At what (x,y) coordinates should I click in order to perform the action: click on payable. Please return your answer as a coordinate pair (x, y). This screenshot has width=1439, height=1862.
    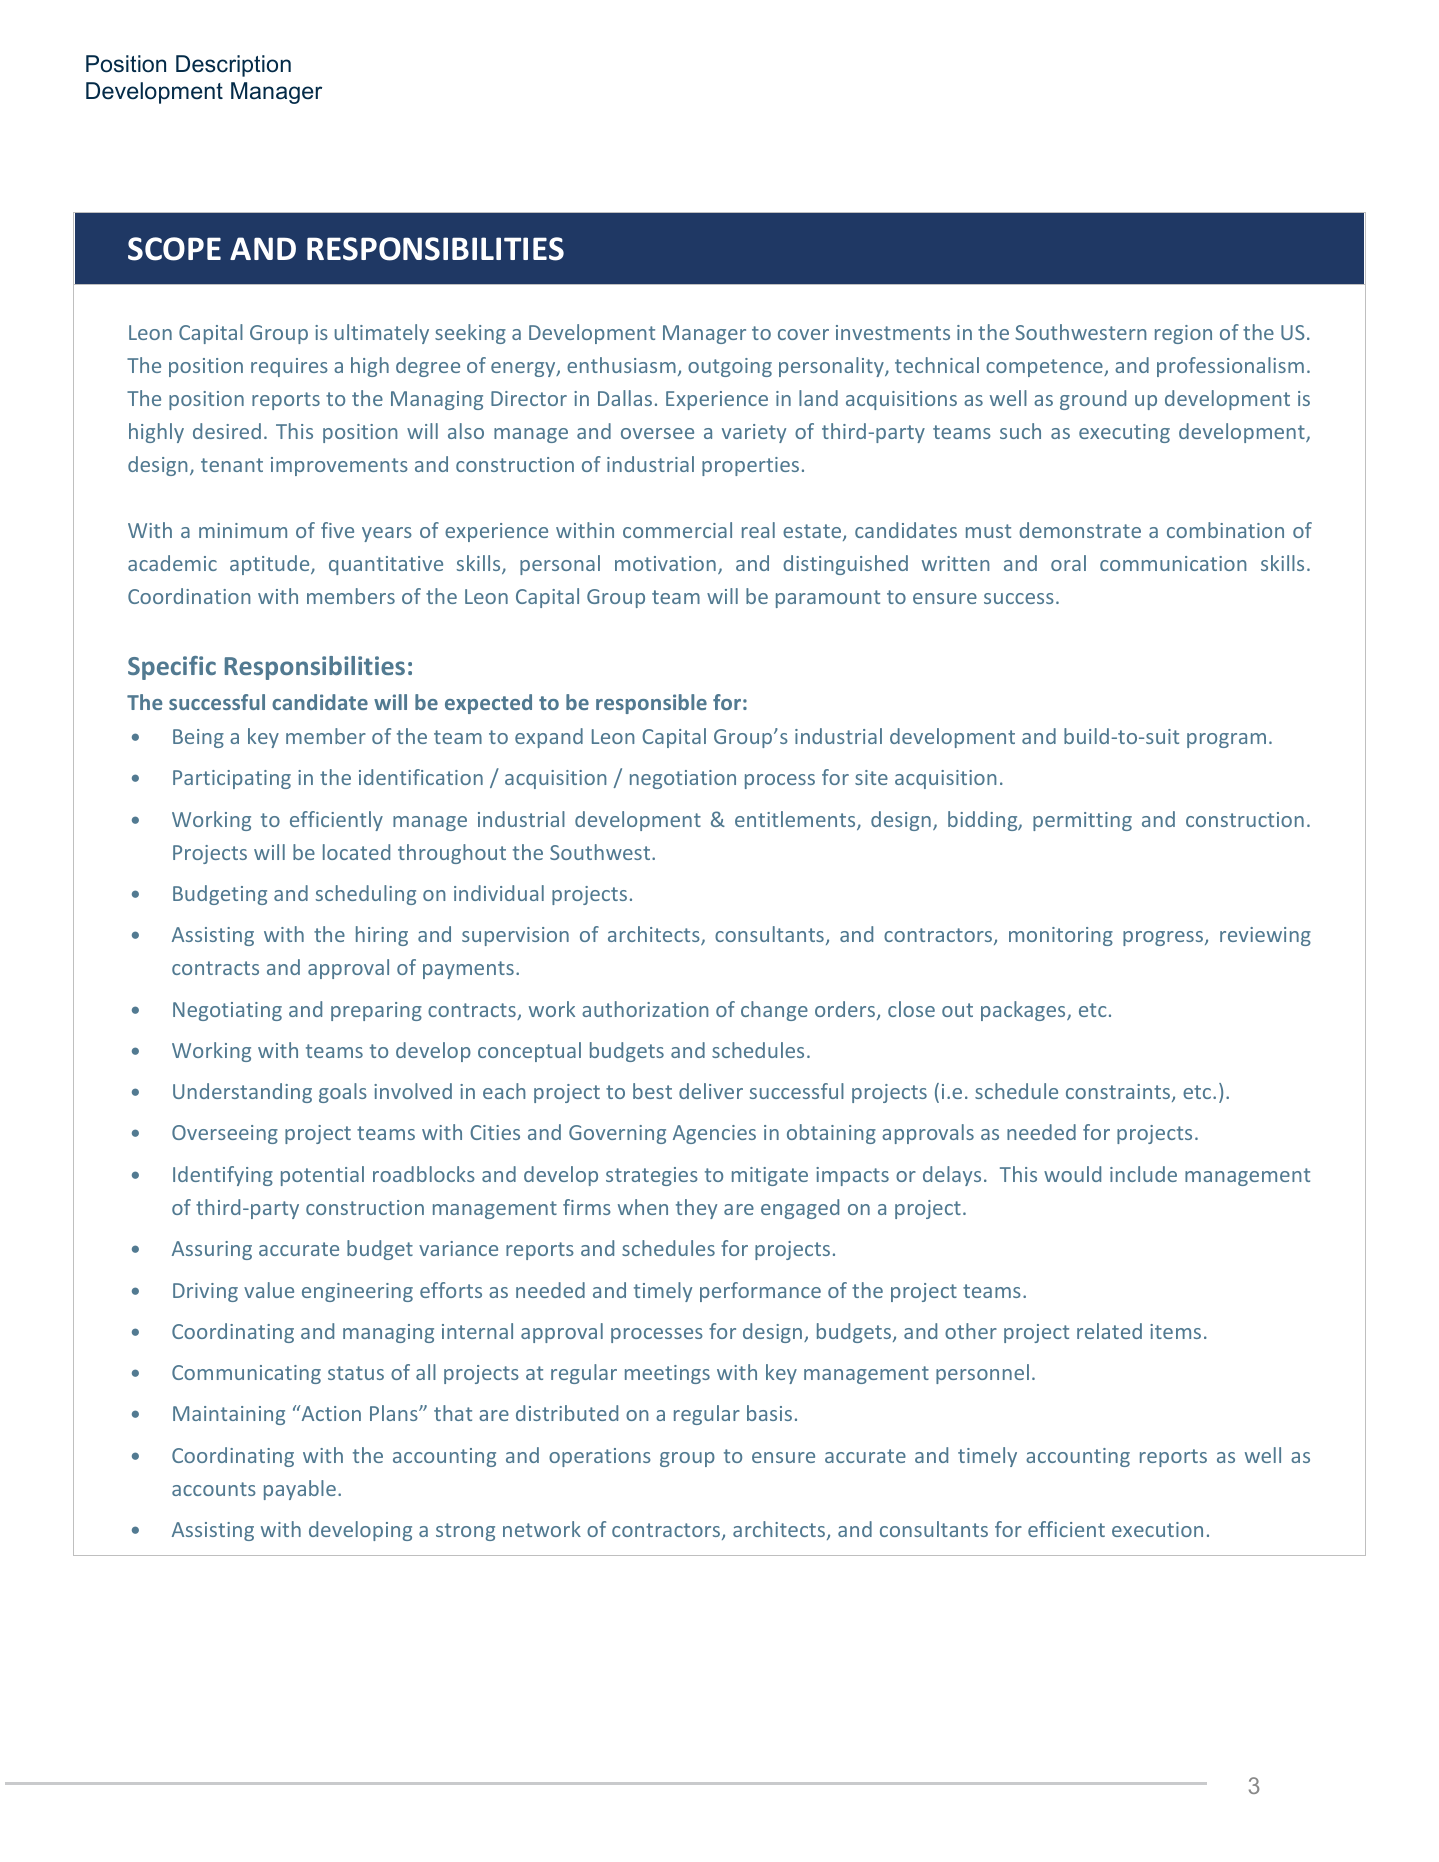
    Looking at the image, I should click on (300, 1490).
